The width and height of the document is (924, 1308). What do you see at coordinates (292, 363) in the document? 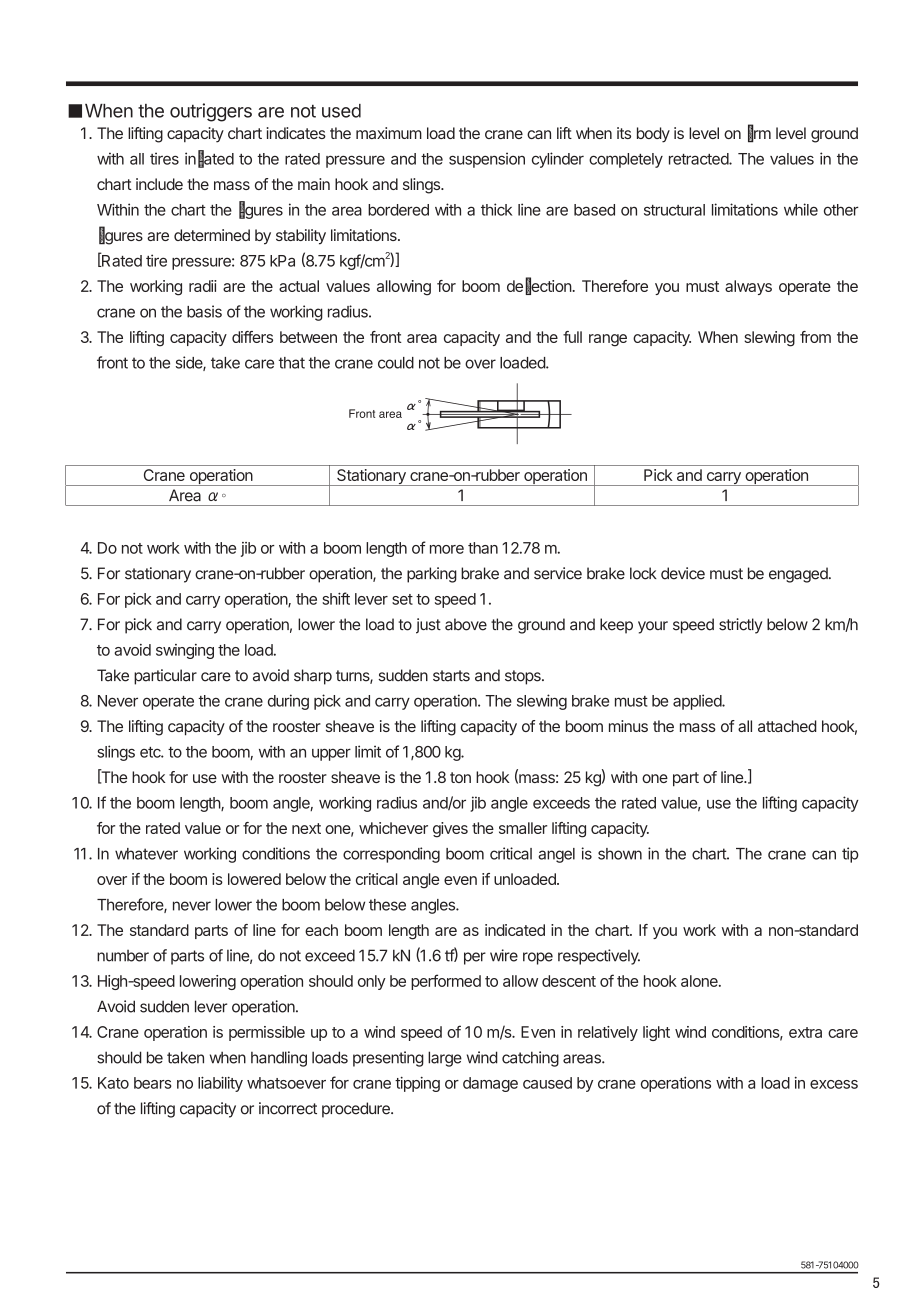
I see `that` at bounding box center [292, 363].
